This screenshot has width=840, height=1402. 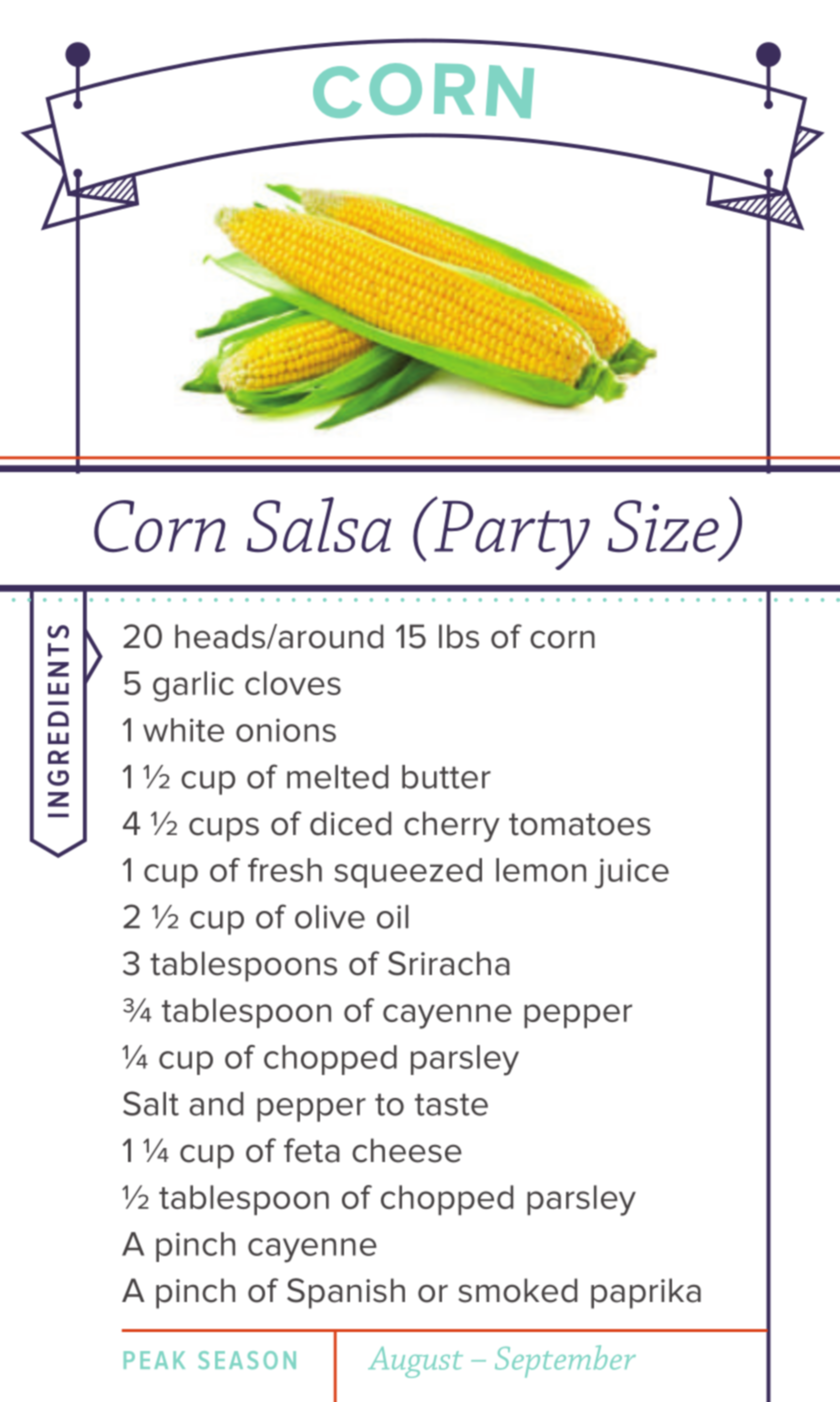 What do you see at coordinates (392, 917) in the screenshot?
I see `oil` at bounding box center [392, 917].
